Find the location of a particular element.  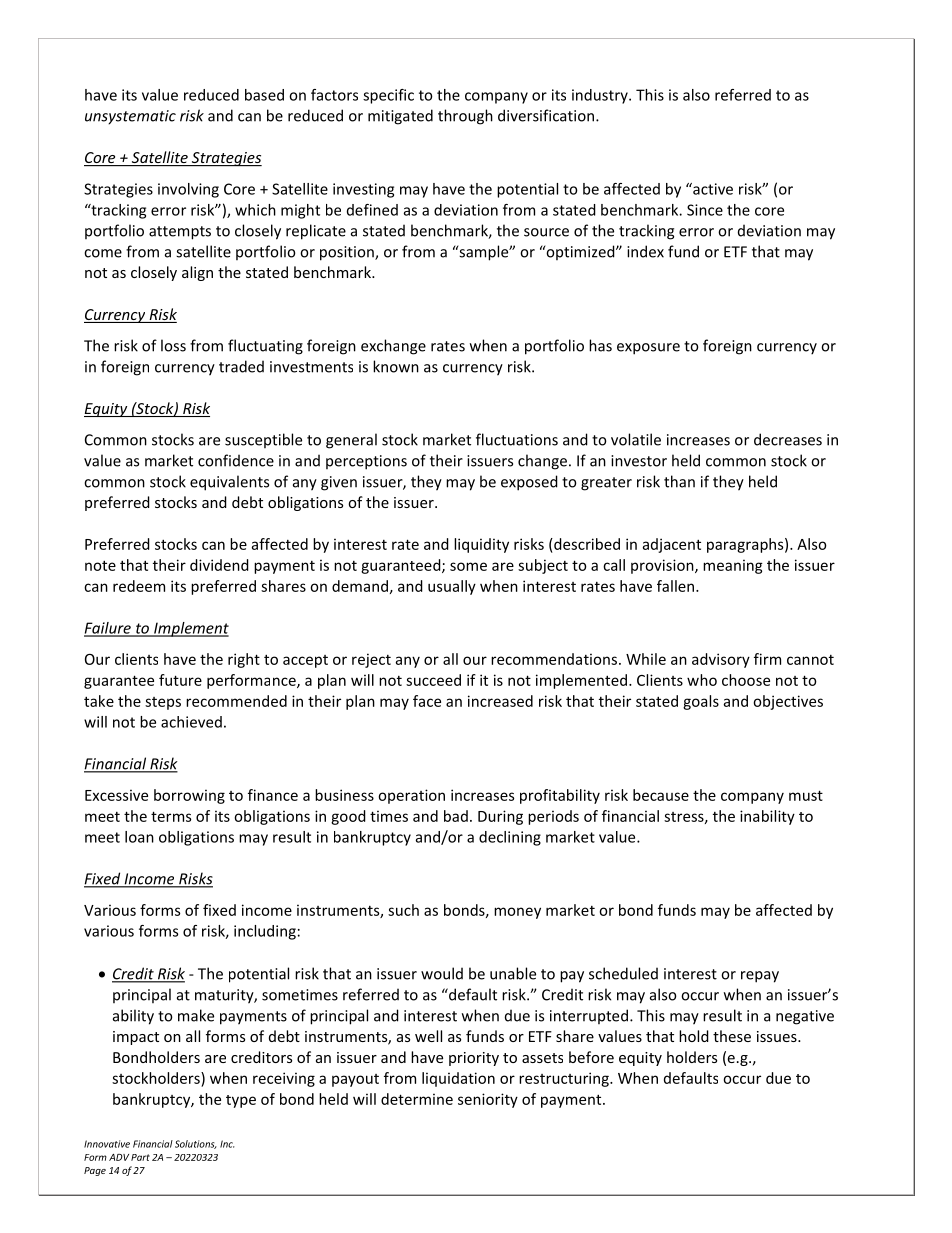

these is located at coordinates (732, 1036).
